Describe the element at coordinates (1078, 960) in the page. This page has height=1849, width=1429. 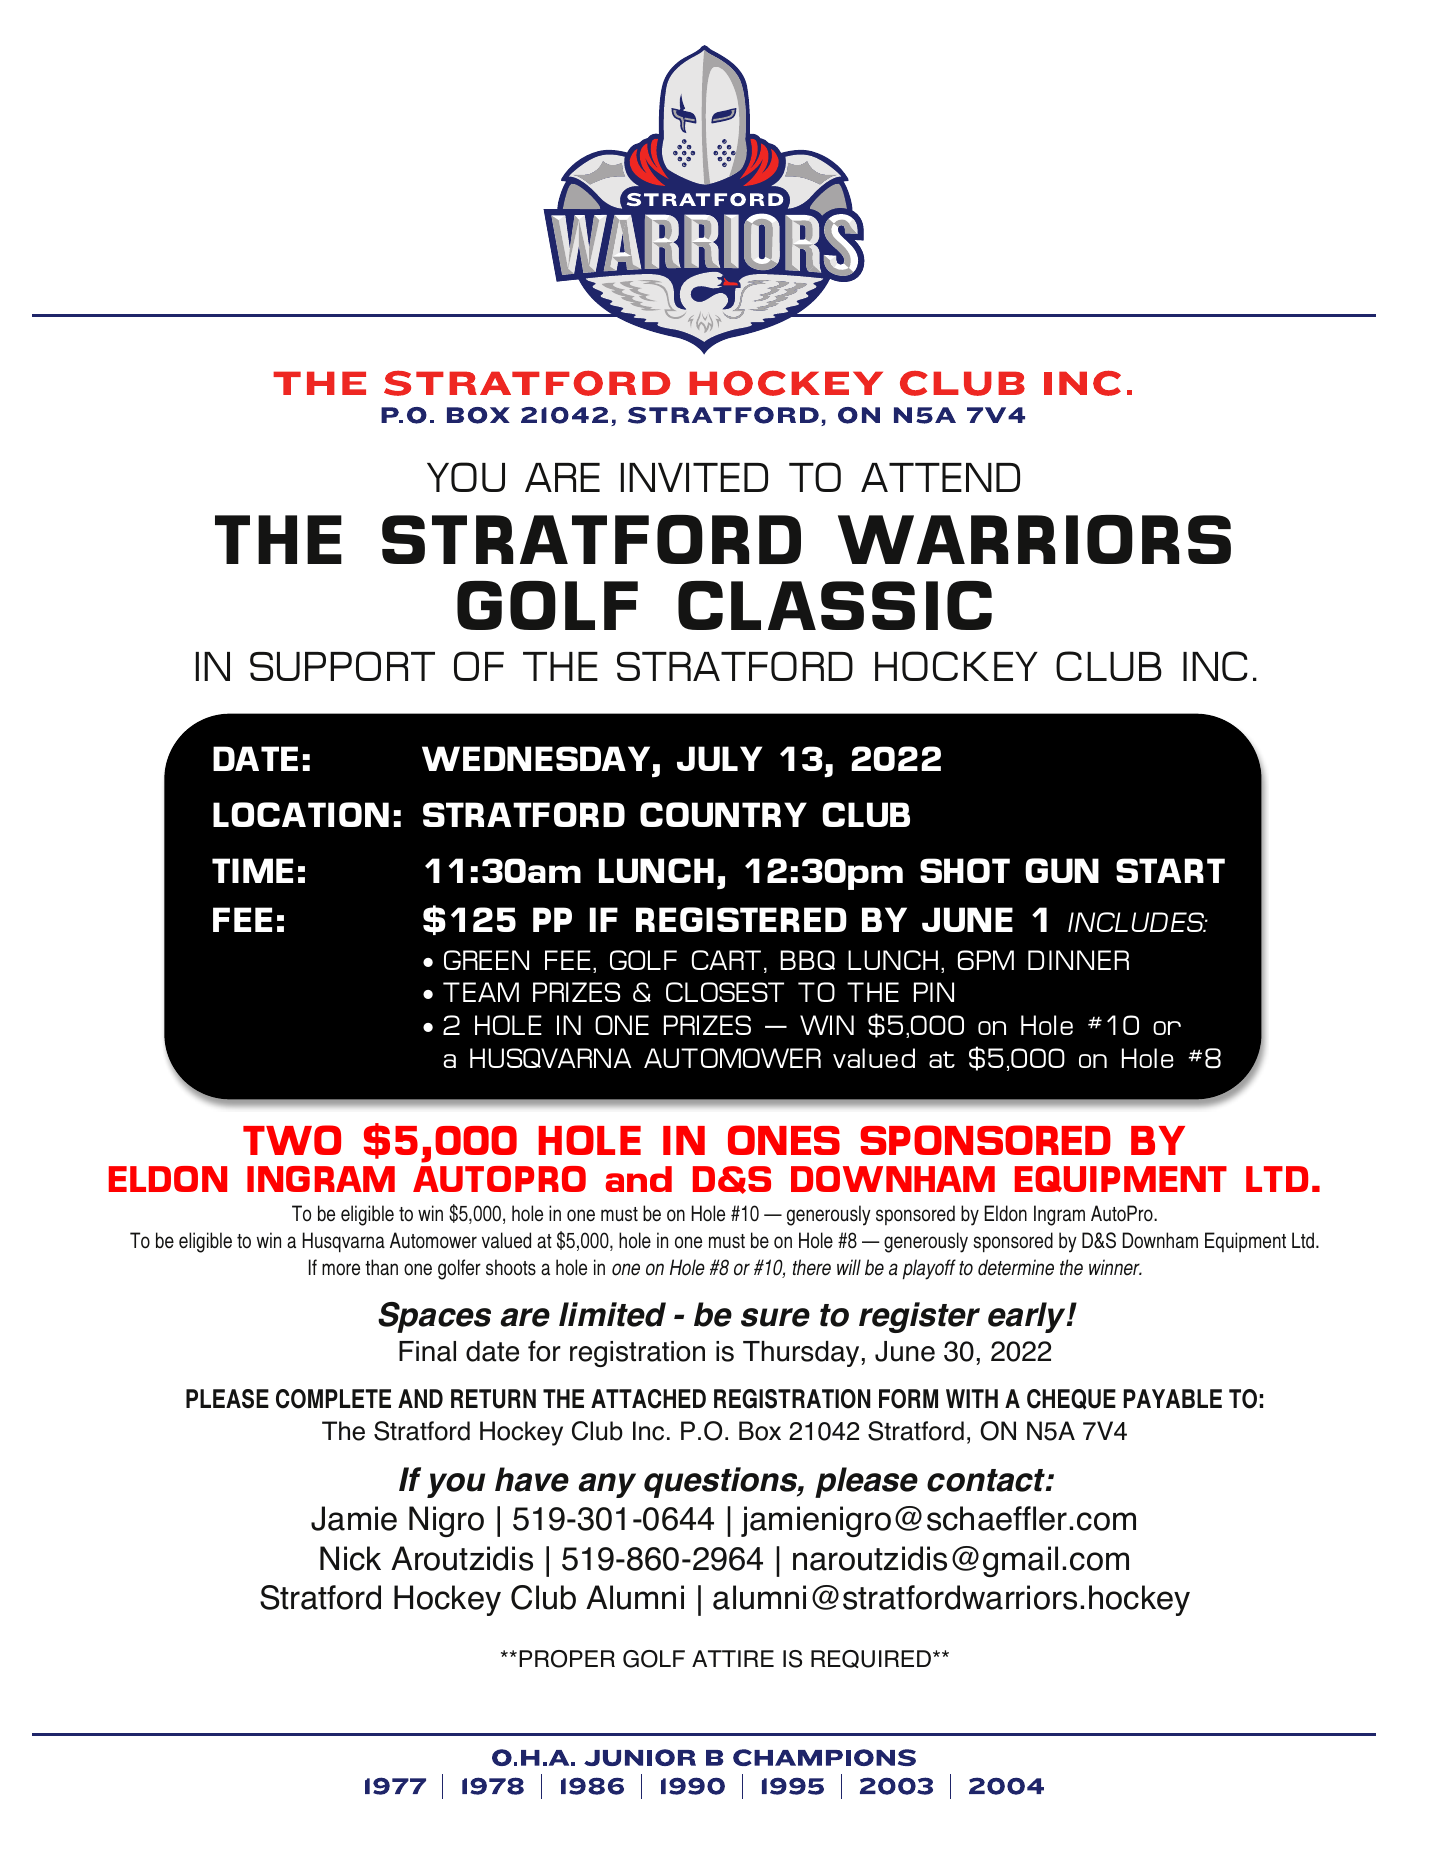
I see `DINNER` at that location.
